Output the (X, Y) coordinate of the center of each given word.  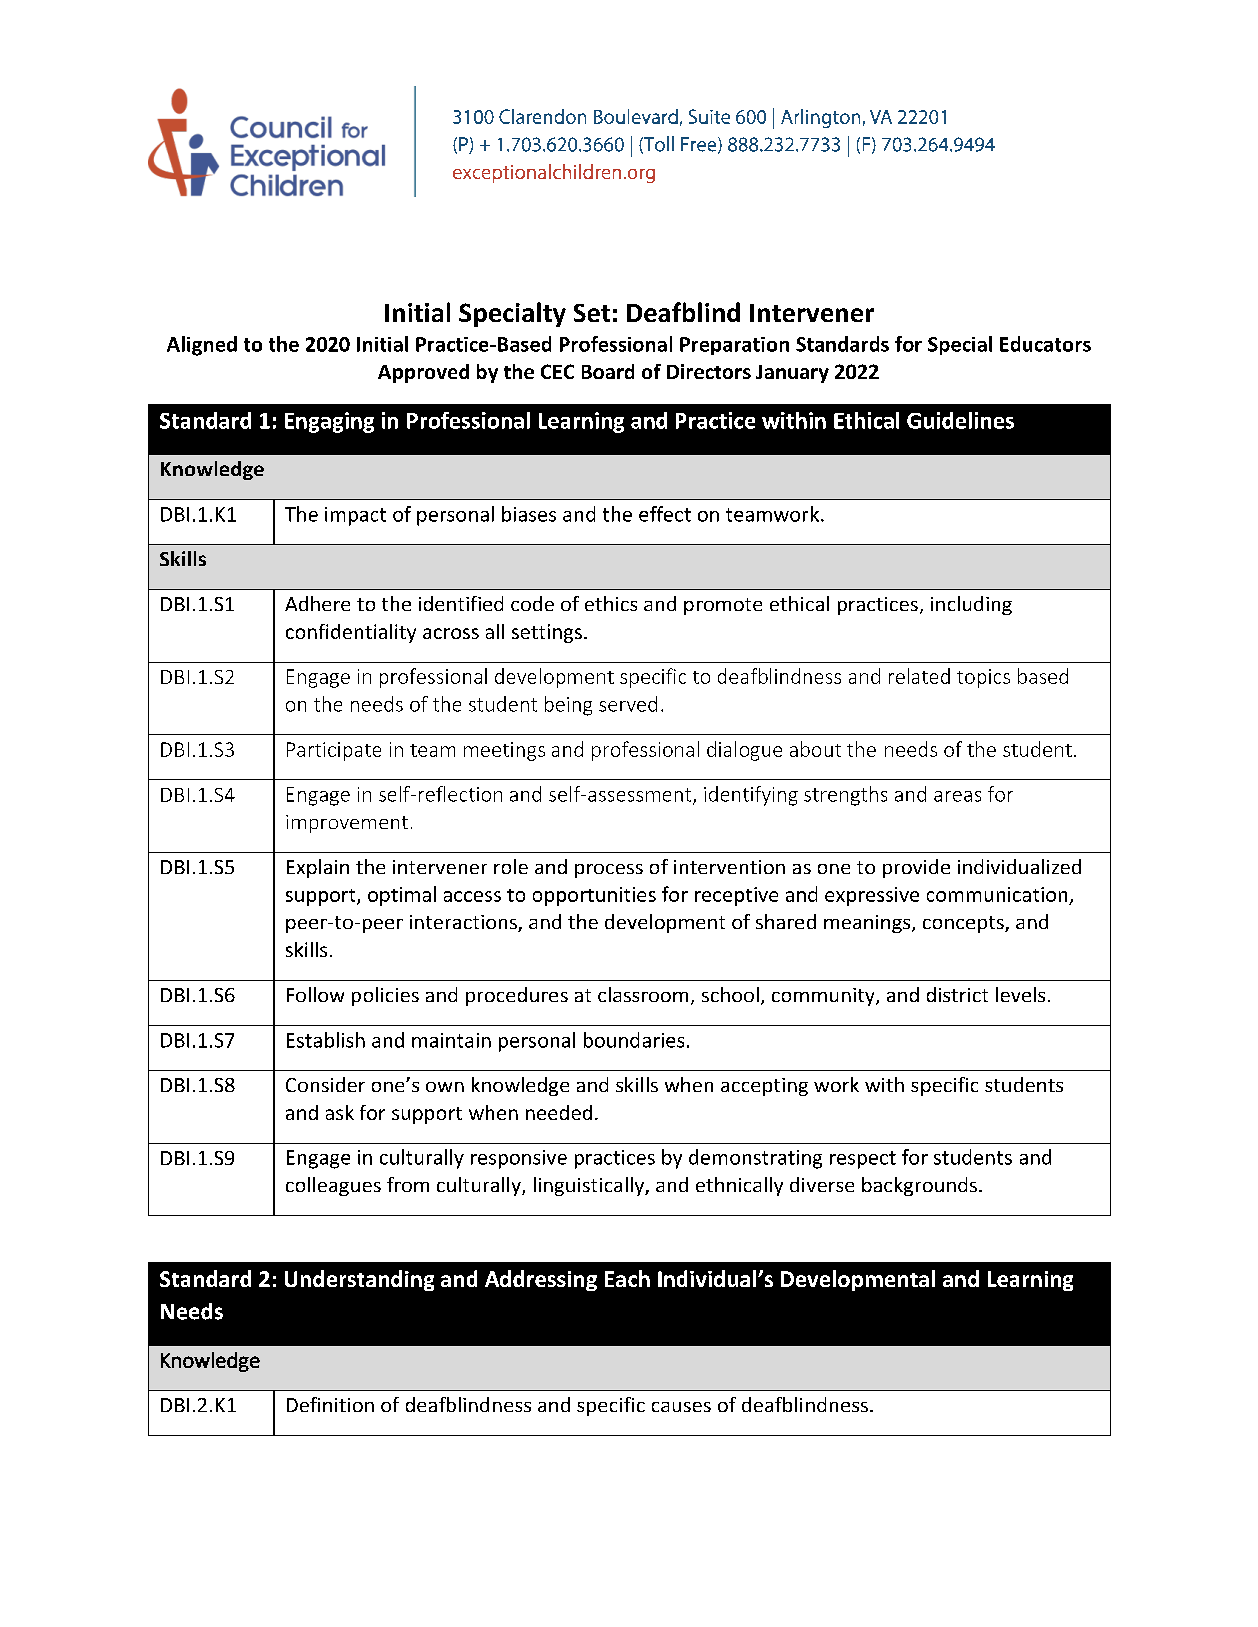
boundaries (634, 1040)
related (919, 676)
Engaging (329, 422)
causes (681, 1407)
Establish (326, 1040)
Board (608, 371)
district (957, 994)
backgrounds (921, 1186)
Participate (334, 751)
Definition (330, 1404)
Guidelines (960, 420)
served (628, 704)
